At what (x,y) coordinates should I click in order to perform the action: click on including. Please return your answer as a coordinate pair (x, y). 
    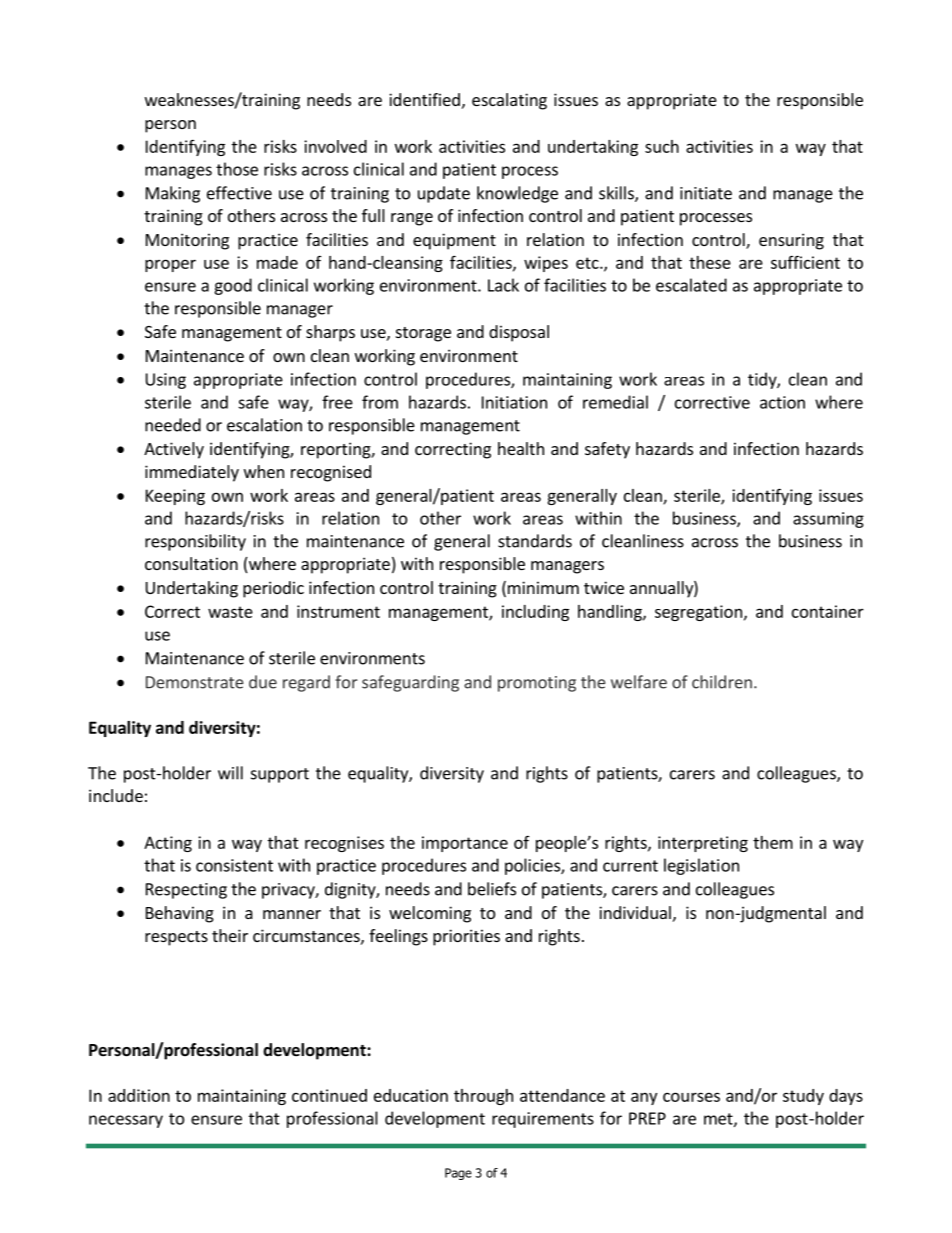
    Looking at the image, I should click on (535, 613).
